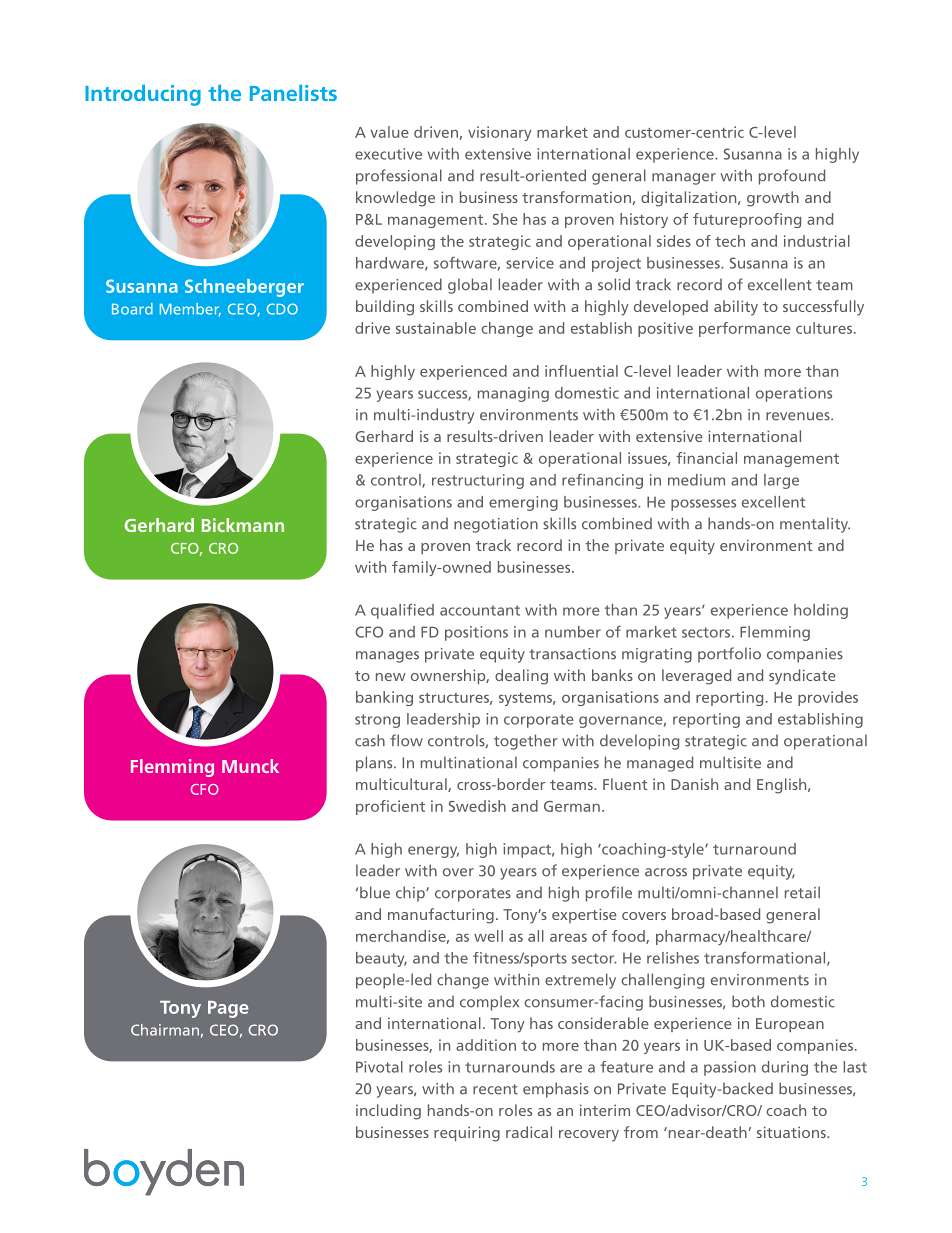  What do you see at coordinates (480, 610) in the document?
I see `accountant` at bounding box center [480, 610].
